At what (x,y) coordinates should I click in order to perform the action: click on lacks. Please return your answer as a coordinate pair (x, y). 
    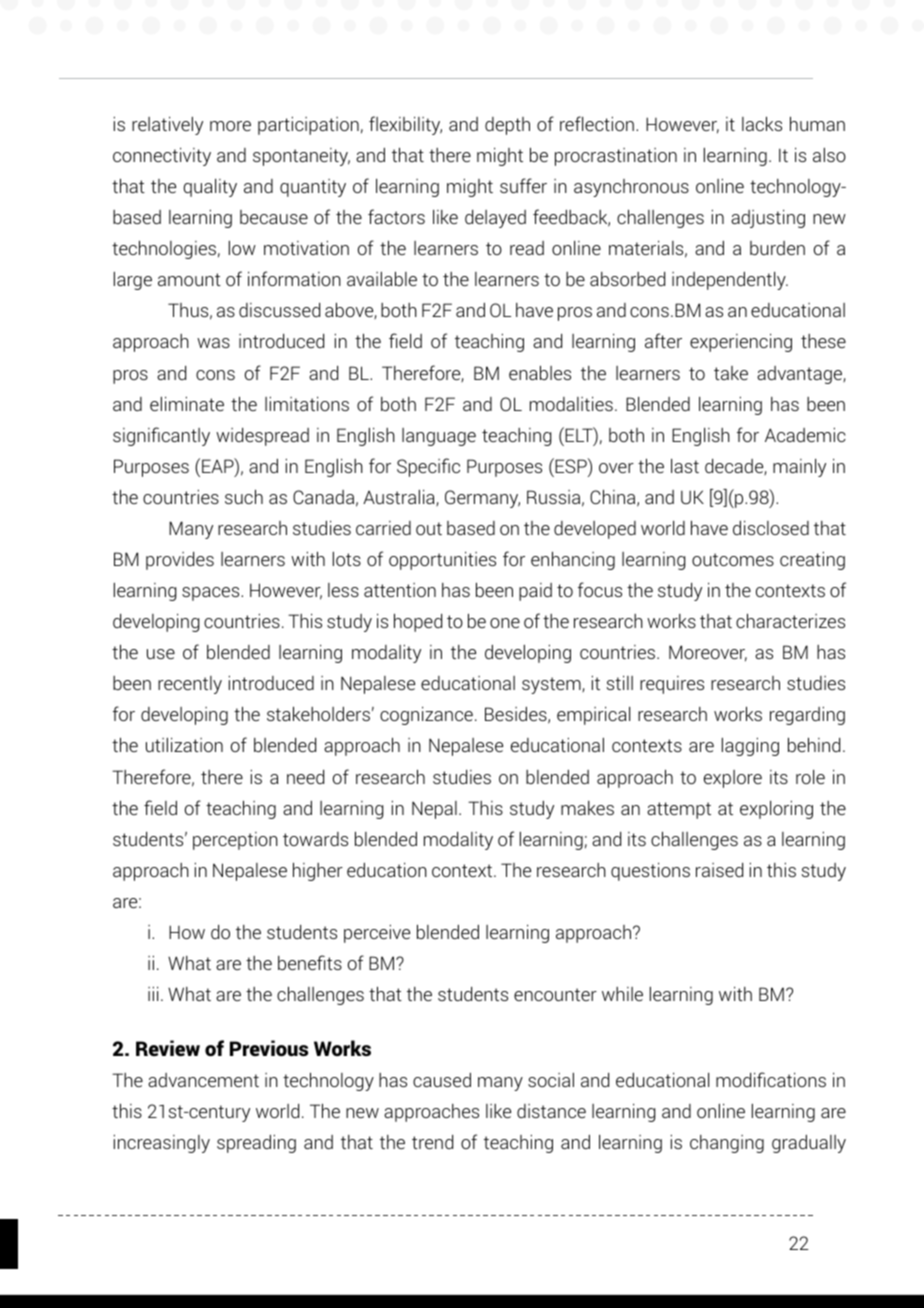
    Looking at the image, I should click on (762, 123).
